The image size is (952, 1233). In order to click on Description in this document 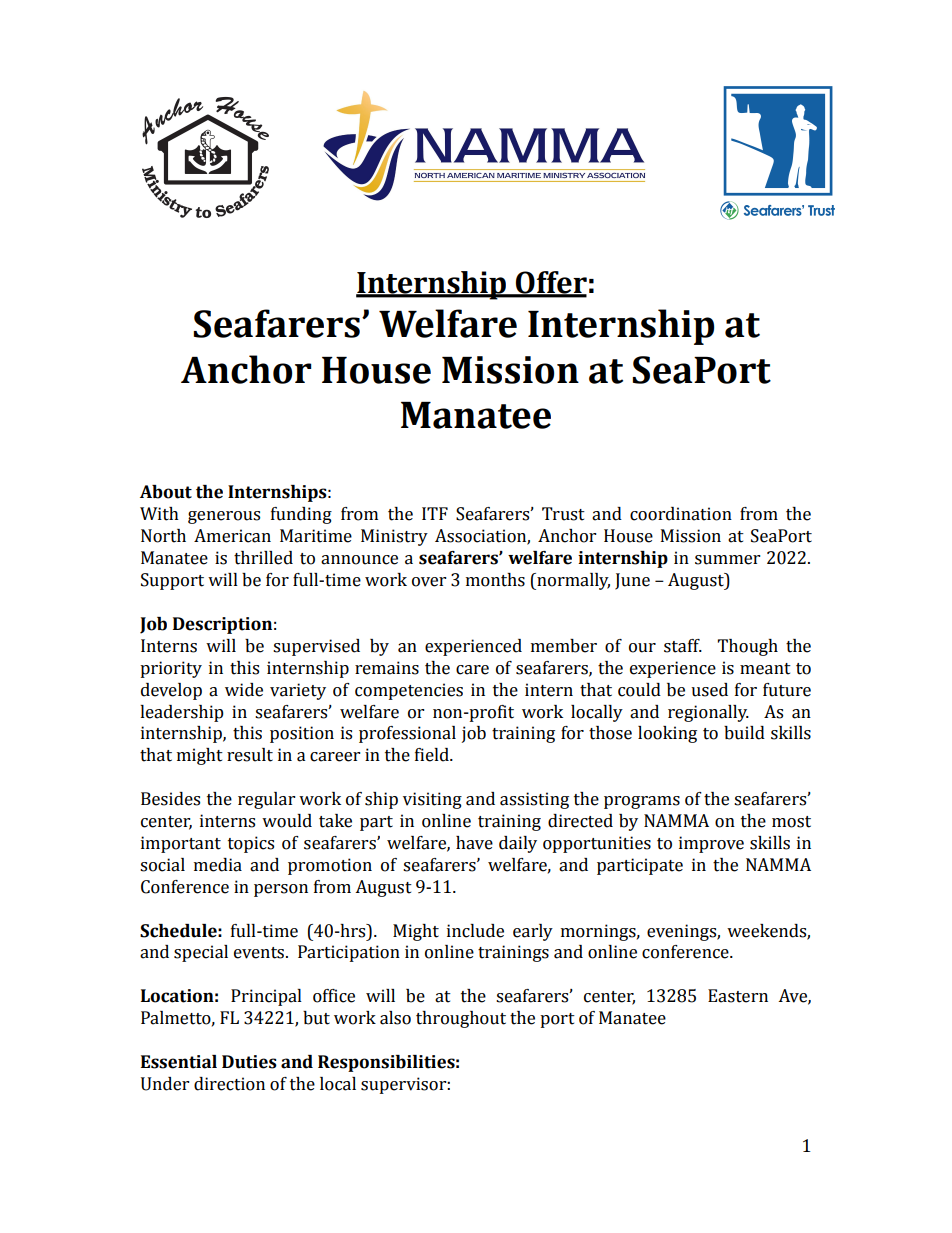, I will do `click(222, 625)`.
